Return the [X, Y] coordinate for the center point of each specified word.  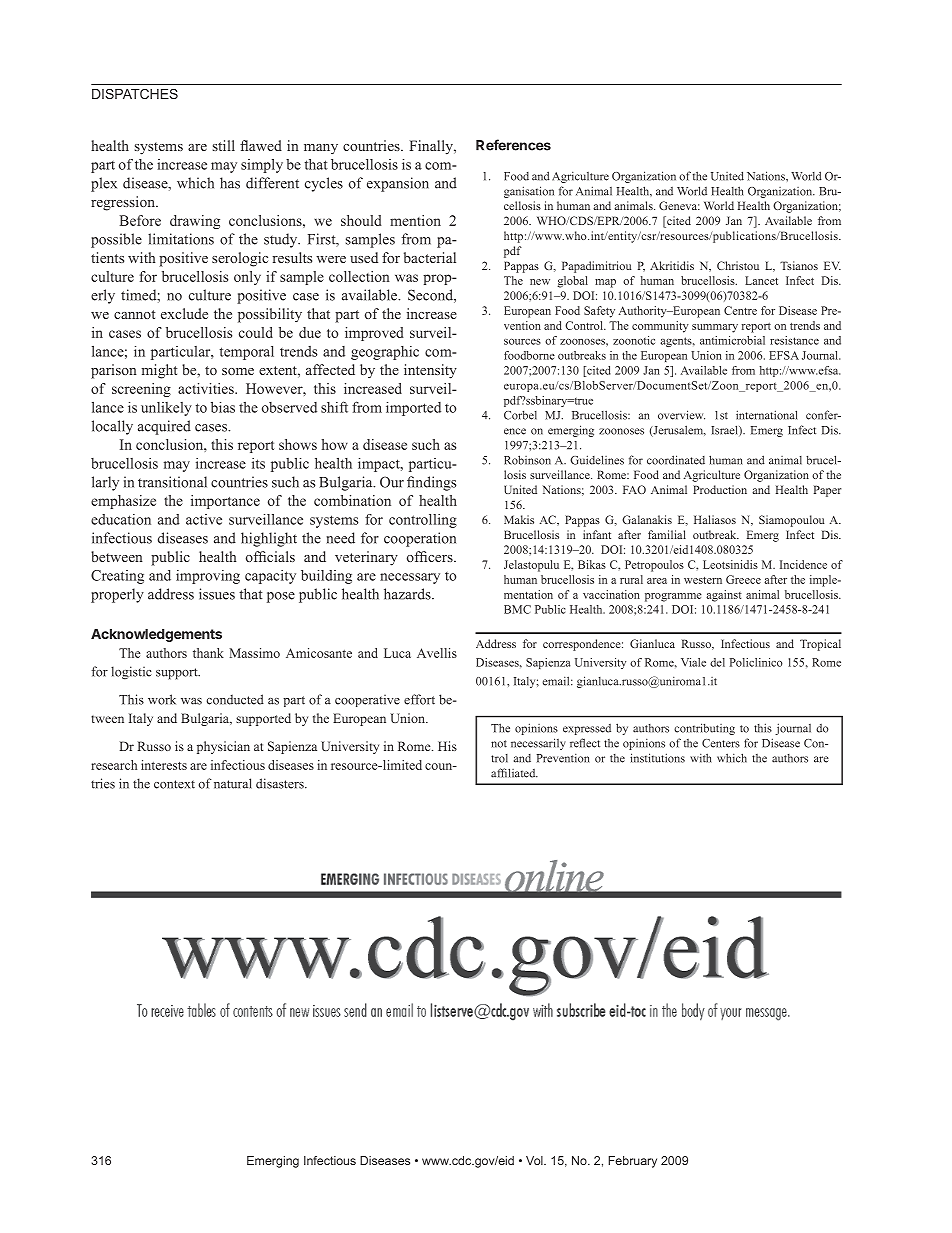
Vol [535, 1160]
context [174, 784]
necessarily [538, 744]
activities [207, 388]
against [724, 596]
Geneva [679, 205]
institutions [657, 758]
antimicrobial [732, 340]
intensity [430, 371]
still [224, 145]
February [632, 1162]
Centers [721, 743]
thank [208, 653]
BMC [517, 609]
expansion [398, 184]
